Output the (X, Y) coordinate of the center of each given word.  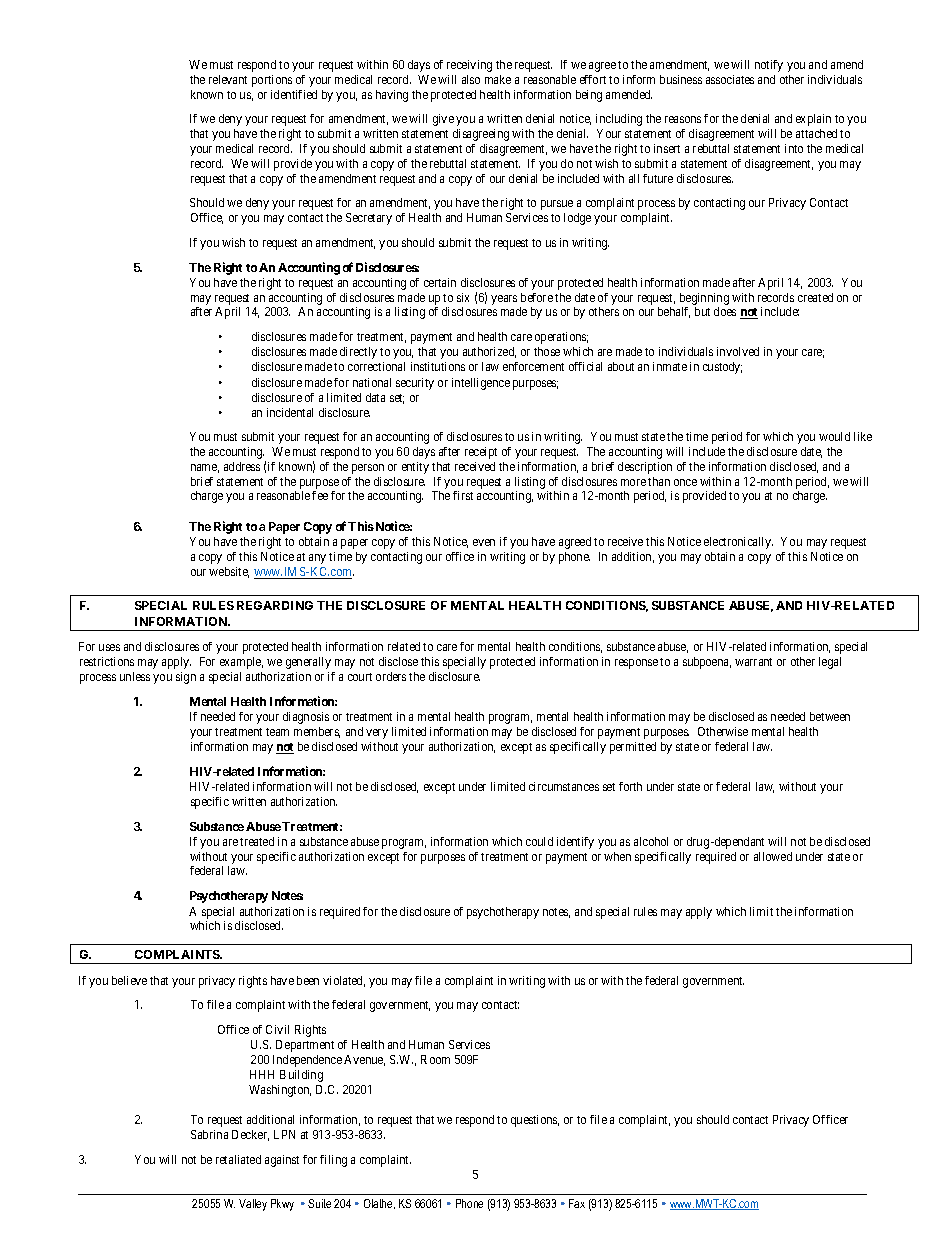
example (241, 663)
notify (769, 66)
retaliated (238, 1159)
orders (391, 676)
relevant (228, 79)
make (498, 79)
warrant (753, 662)
